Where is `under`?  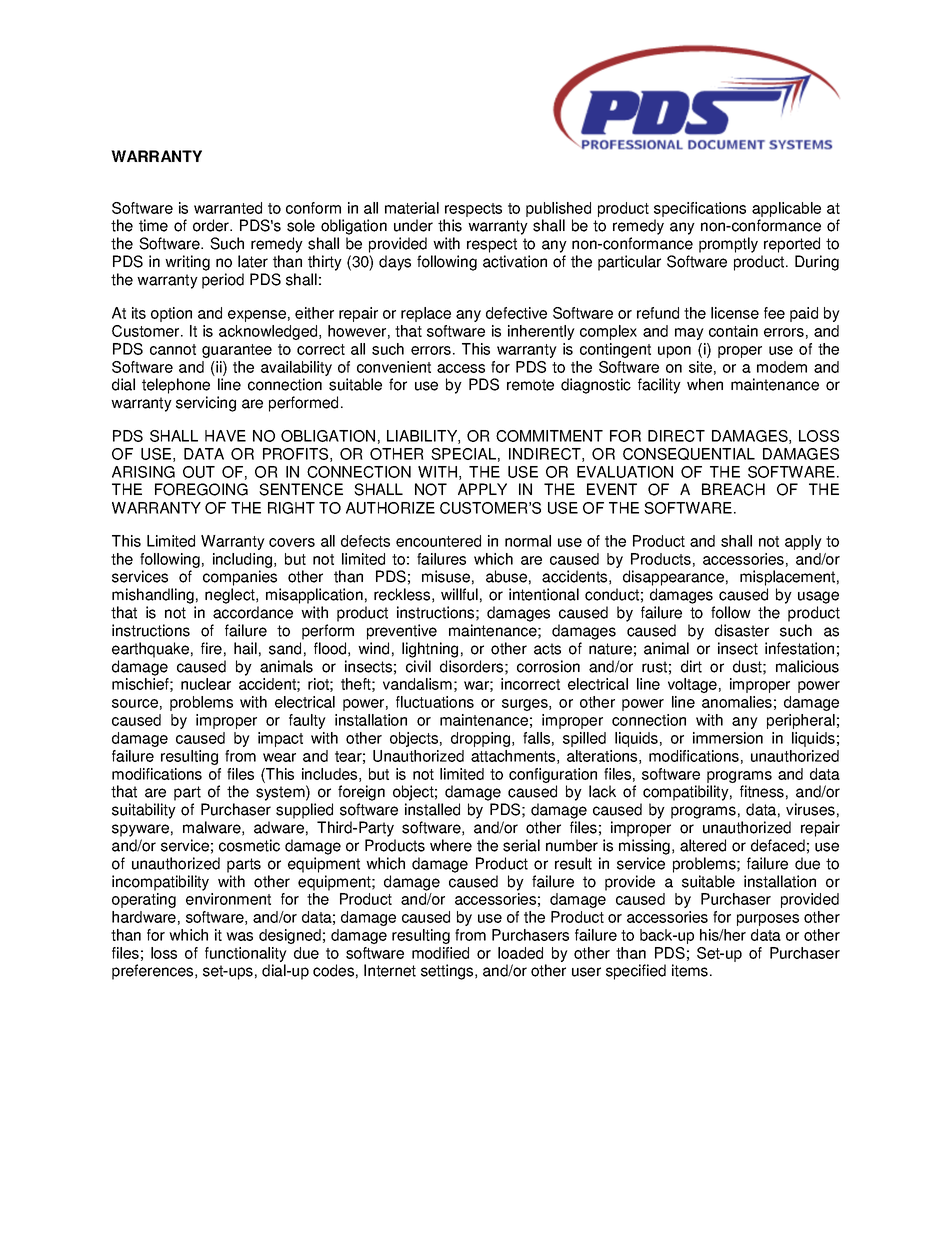
under is located at coordinates (413, 225).
